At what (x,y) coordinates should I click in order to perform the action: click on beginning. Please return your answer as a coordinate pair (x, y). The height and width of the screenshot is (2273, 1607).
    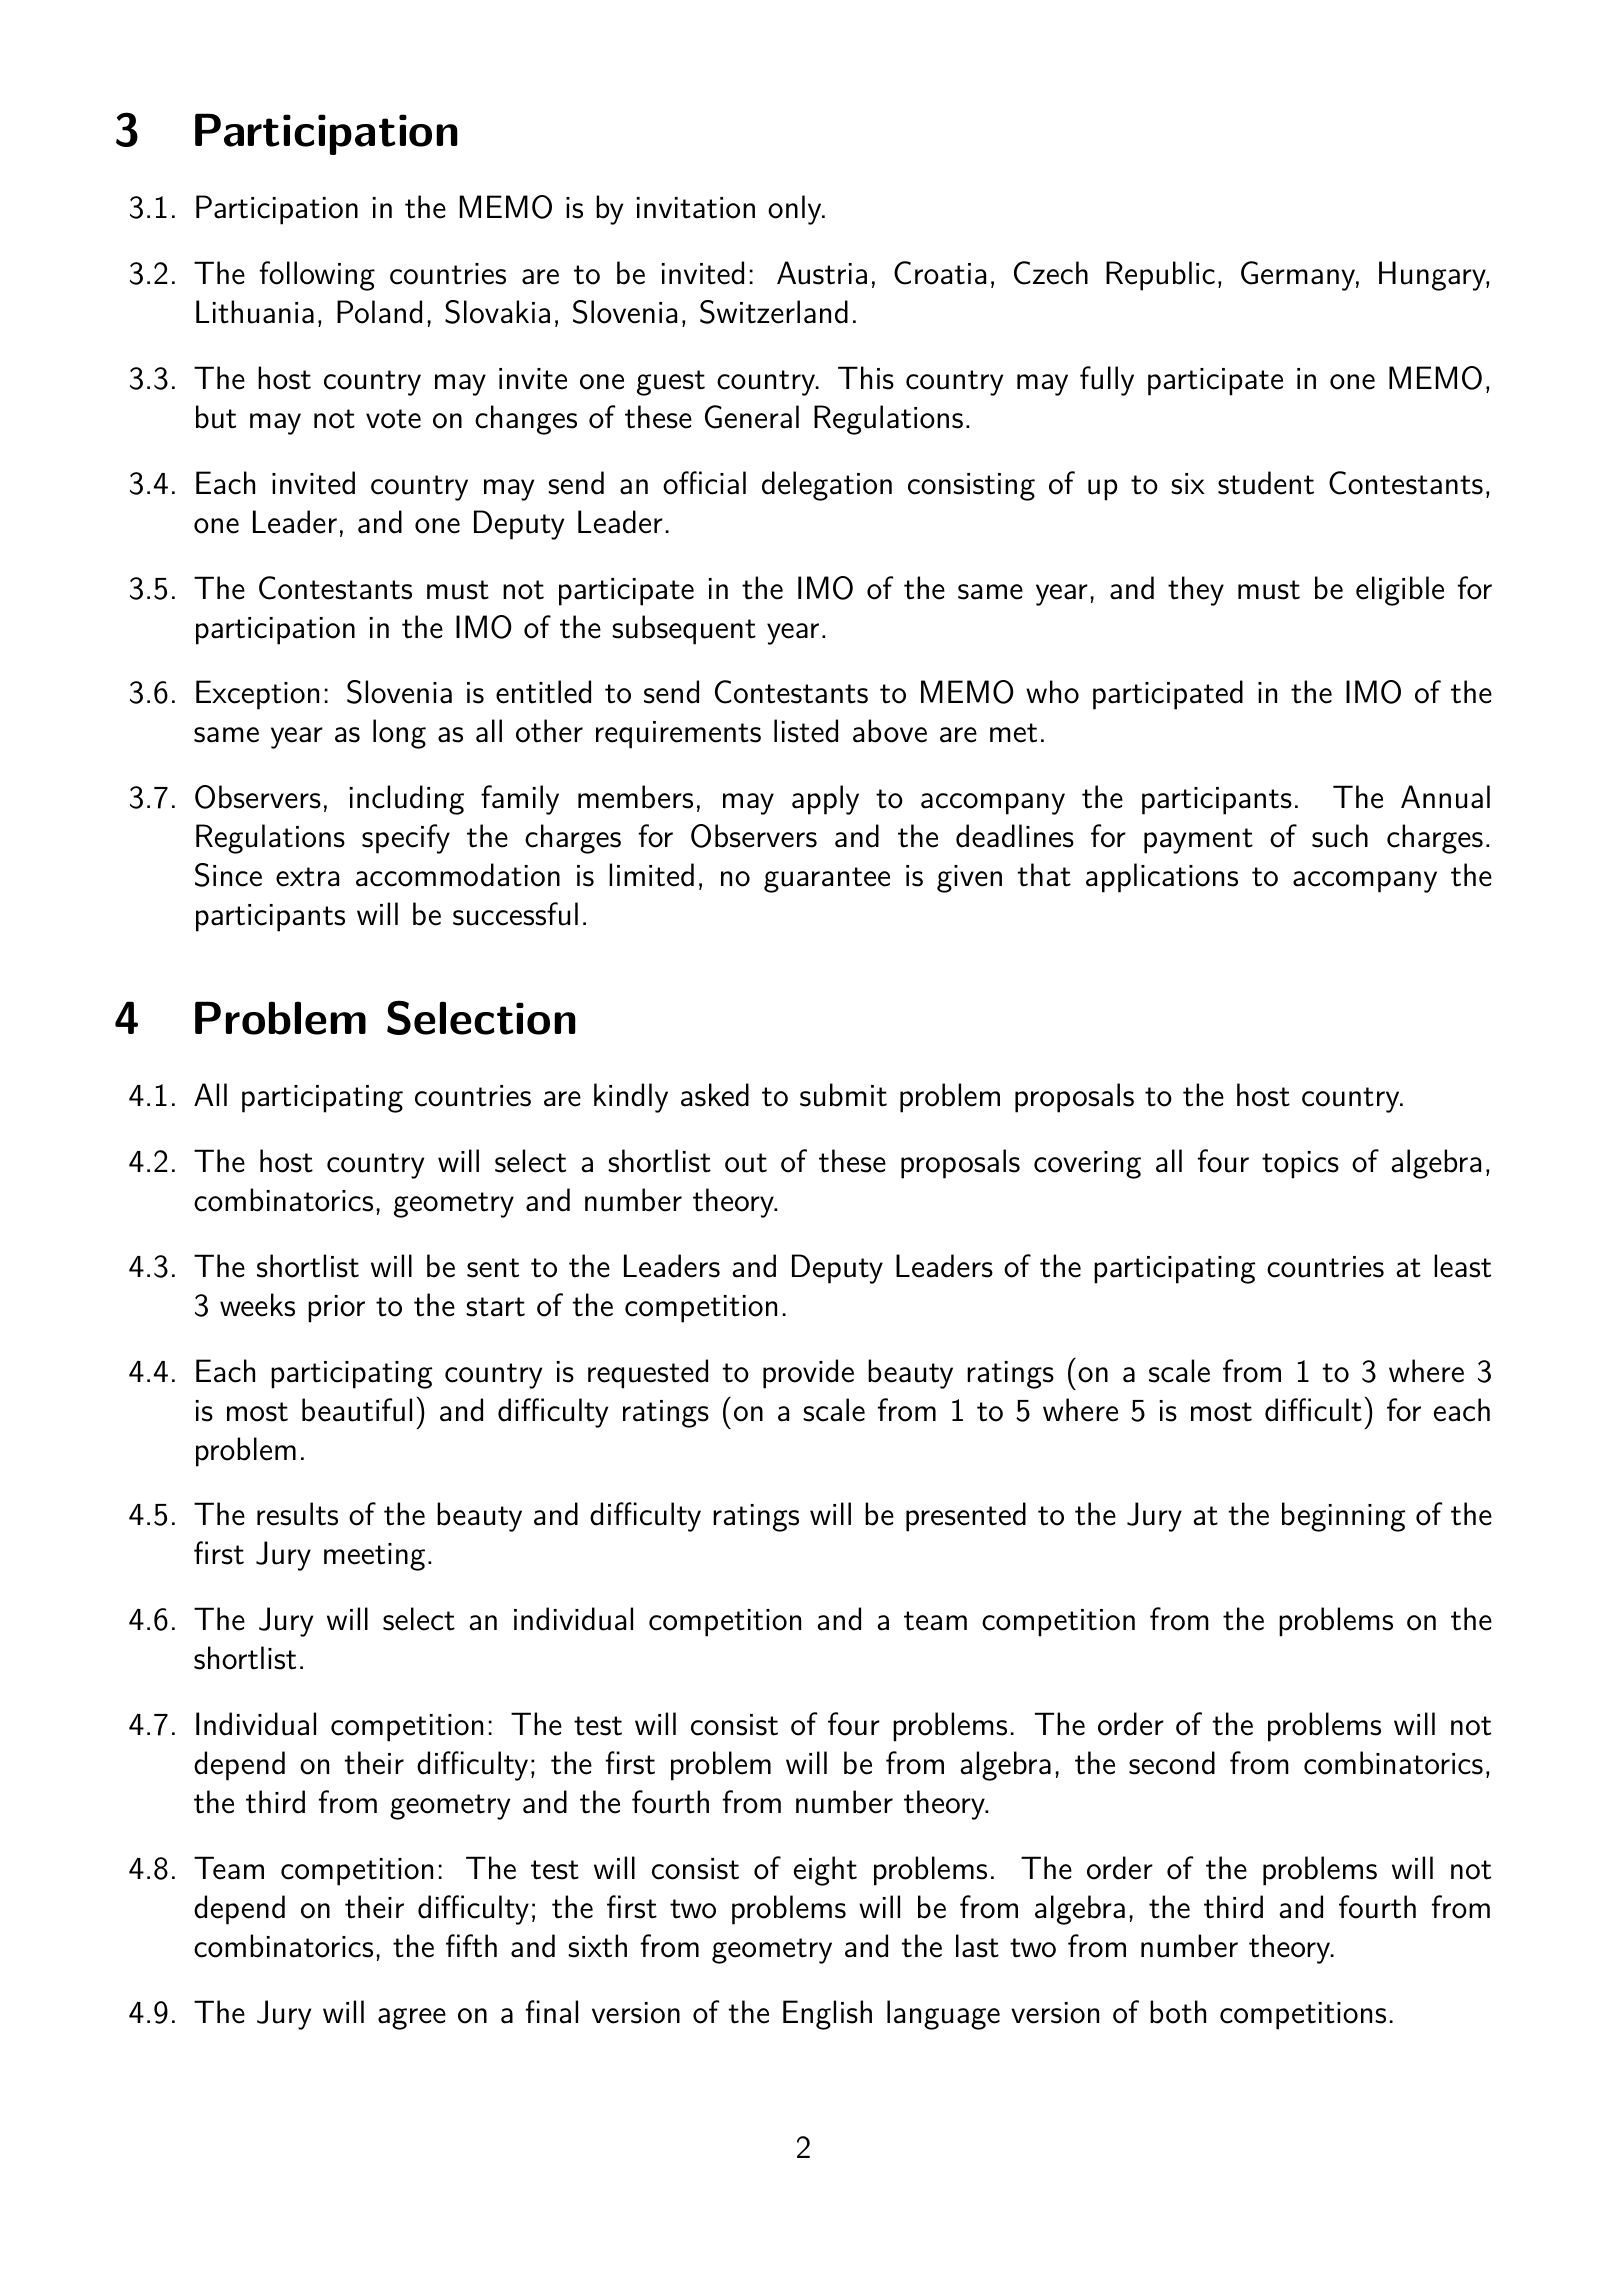
    Looking at the image, I should click on (1343, 1517).
